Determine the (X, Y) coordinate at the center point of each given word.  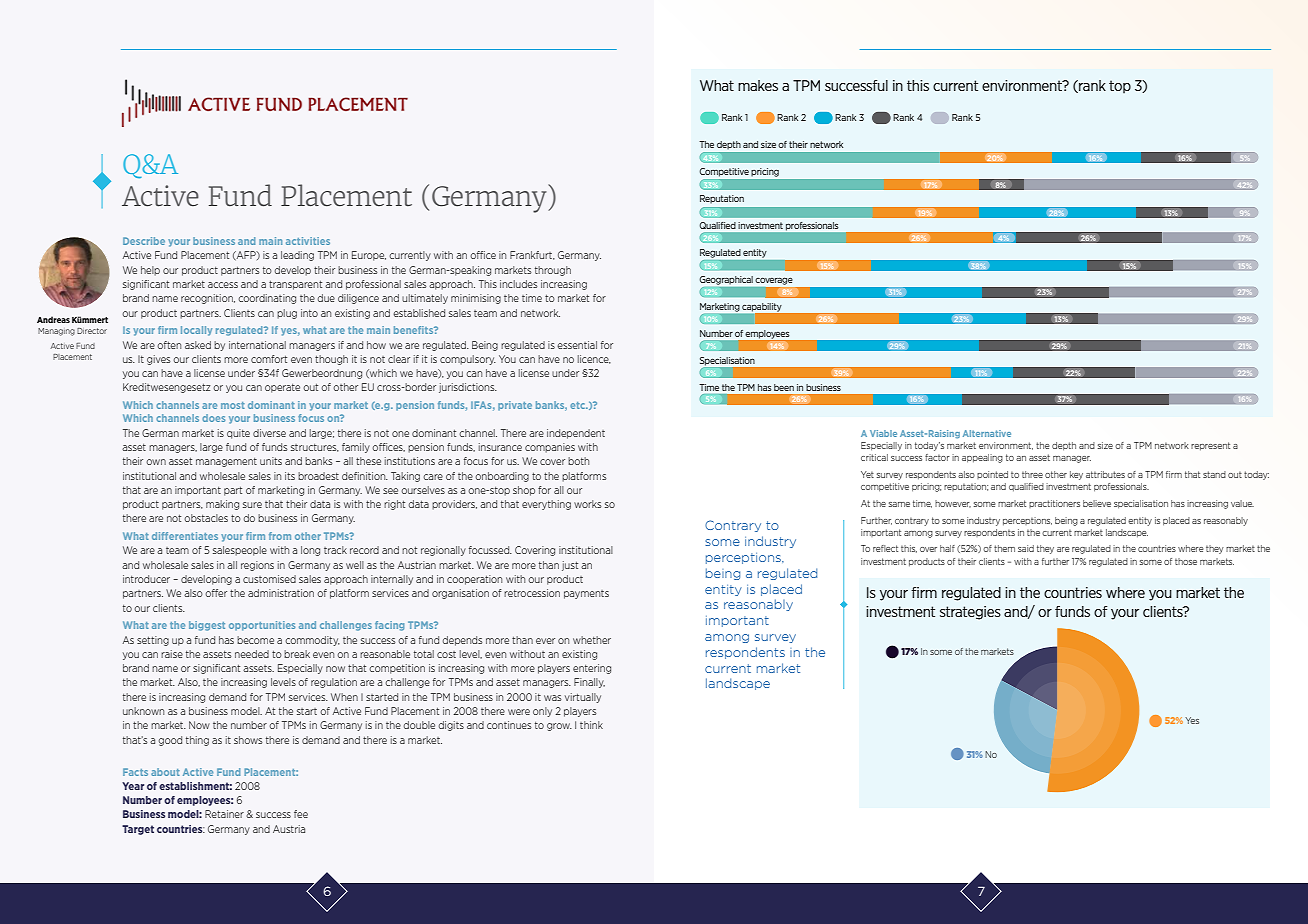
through (553, 271)
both (578, 461)
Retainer (224, 814)
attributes (1105, 474)
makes (758, 85)
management (226, 462)
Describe (144, 241)
